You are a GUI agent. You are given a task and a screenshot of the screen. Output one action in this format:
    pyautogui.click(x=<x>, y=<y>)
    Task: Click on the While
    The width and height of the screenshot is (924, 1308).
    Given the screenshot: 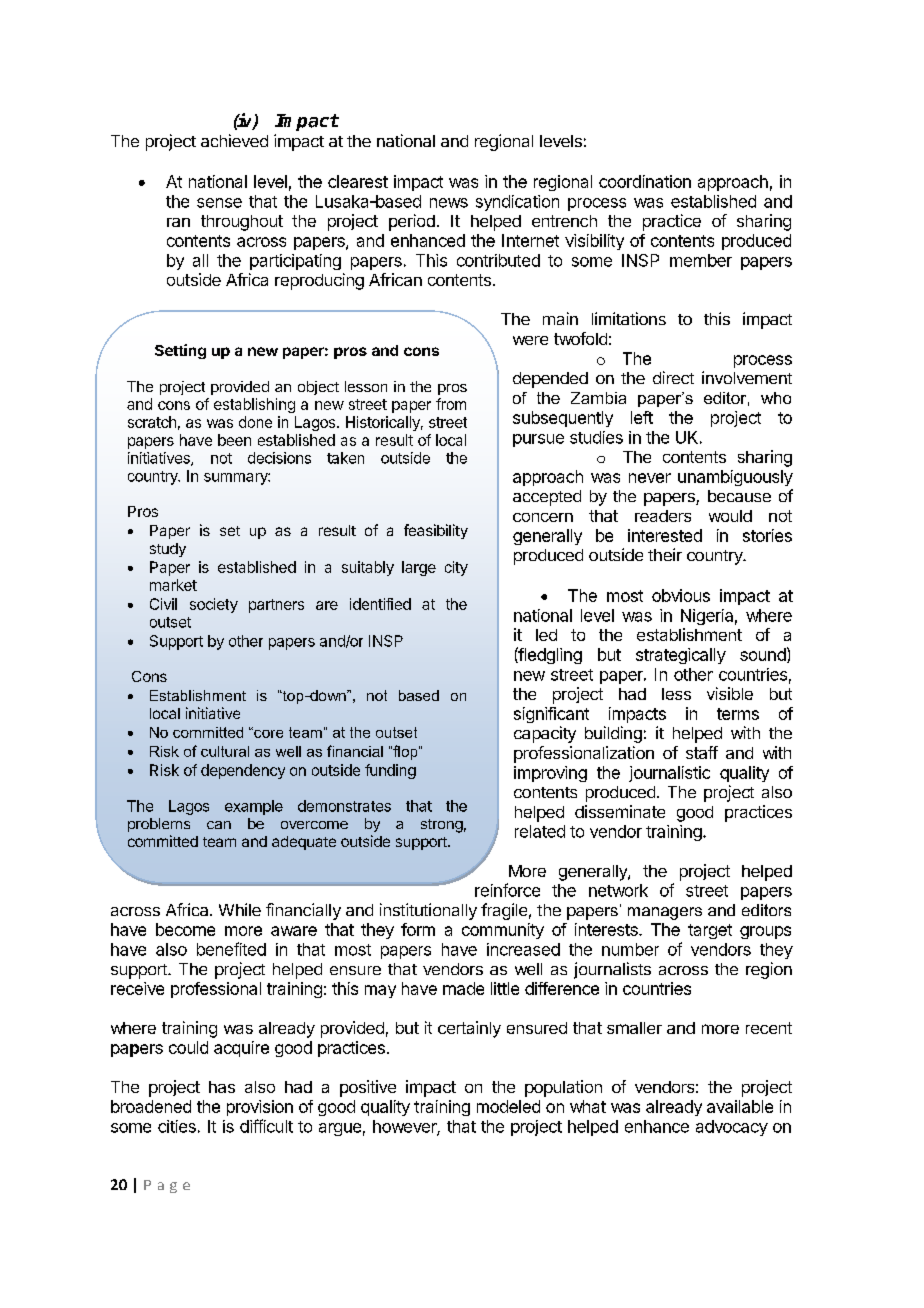 What is the action you would take?
    pyautogui.click(x=240, y=909)
